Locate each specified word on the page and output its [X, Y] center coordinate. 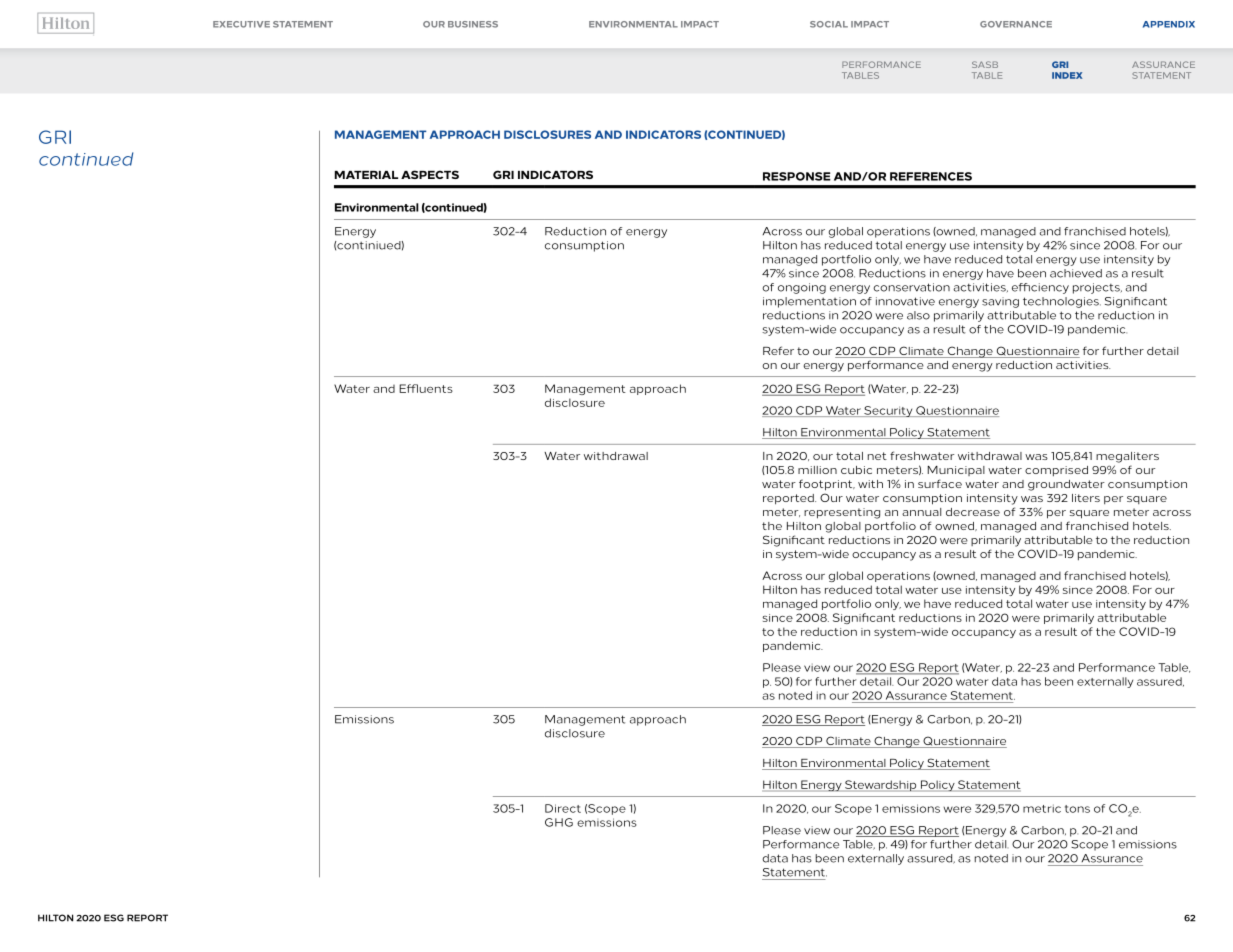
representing [842, 513]
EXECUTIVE [241, 24]
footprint [827, 485]
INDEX [1067, 75]
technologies [1062, 302]
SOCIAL [829, 24]
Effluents [426, 388]
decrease [973, 512]
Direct [563, 808]
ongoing [802, 288]
